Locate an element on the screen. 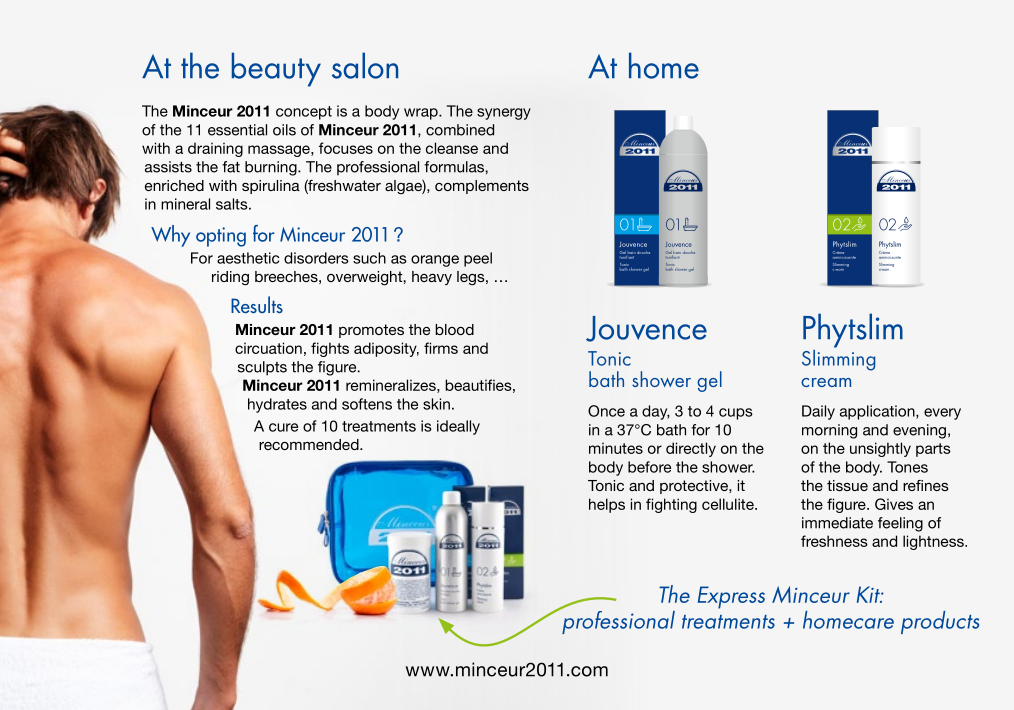  helps is located at coordinates (607, 505).
